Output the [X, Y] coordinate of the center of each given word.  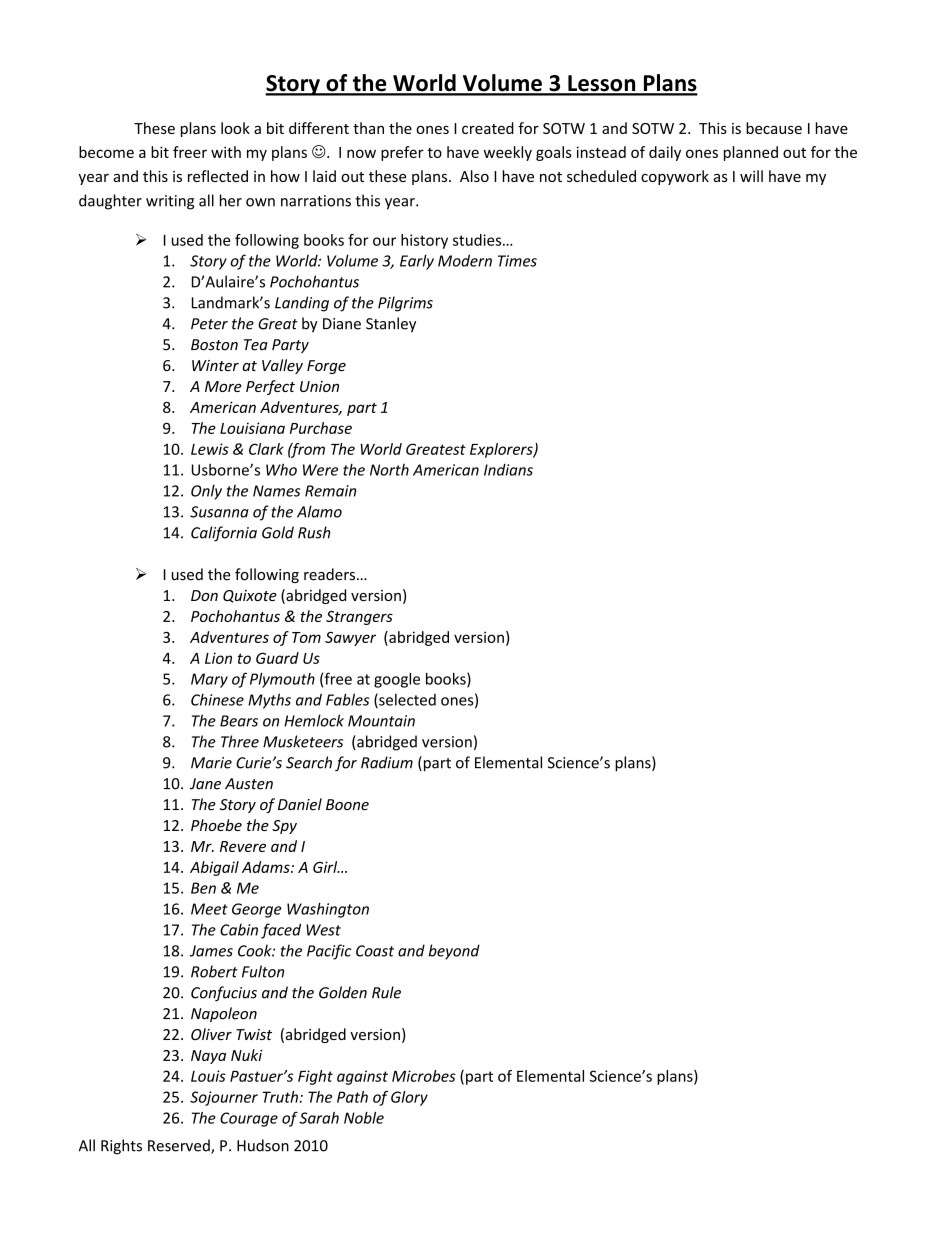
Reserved [180, 1146]
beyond [454, 952]
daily [665, 153]
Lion [218, 658]
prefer [402, 153]
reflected [218, 176]
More [223, 386]
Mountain [381, 721]
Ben [203, 888]
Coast [375, 951]
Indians [508, 470]
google [397, 680]
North [389, 470]
